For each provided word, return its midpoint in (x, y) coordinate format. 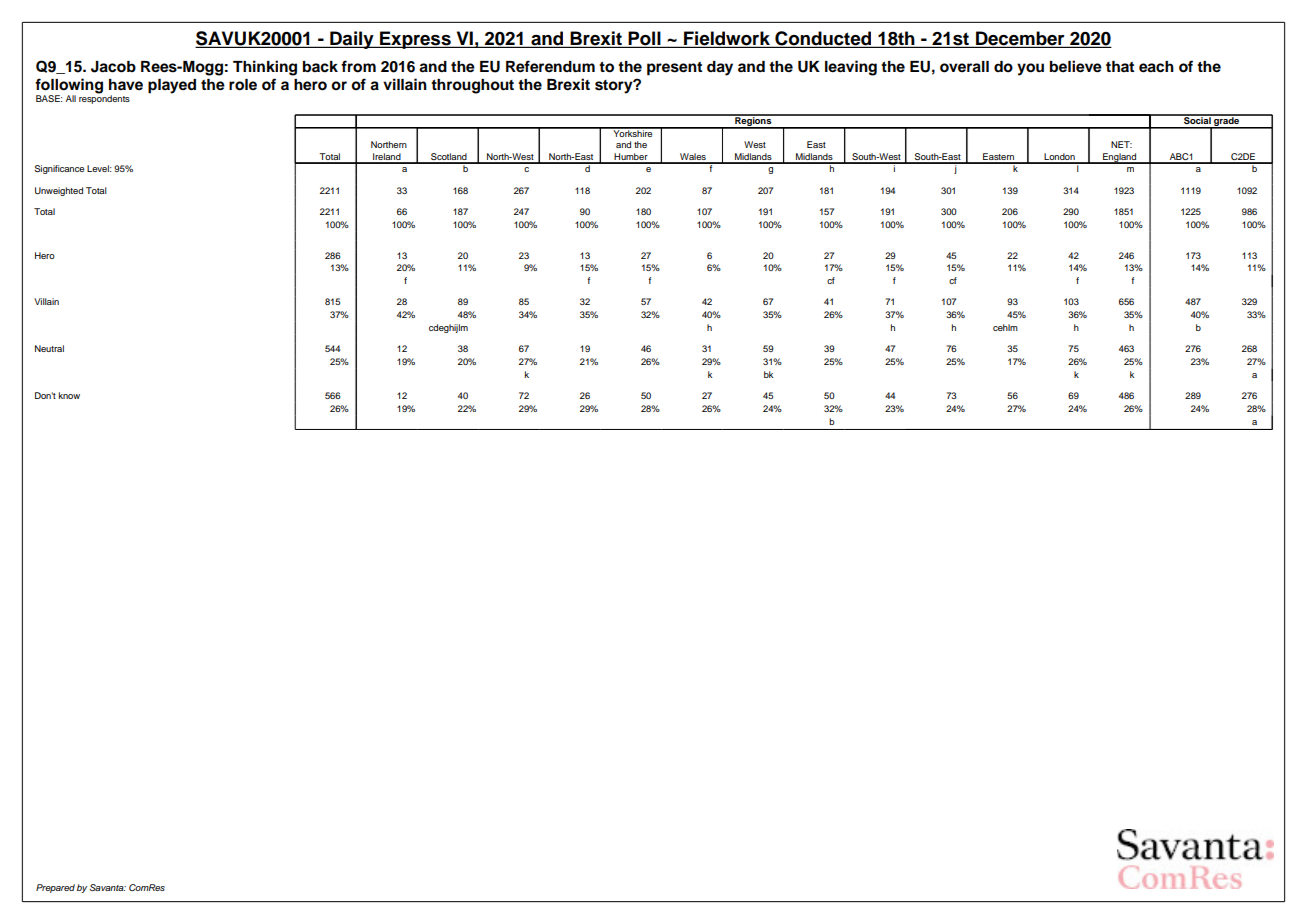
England (1120, 158)
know (69, 395)
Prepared (55, 888)
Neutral (49, 348)
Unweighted (59, 191)
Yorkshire (633, 132)
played (172, 86)
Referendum (550, 66)
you (1030, 69)
